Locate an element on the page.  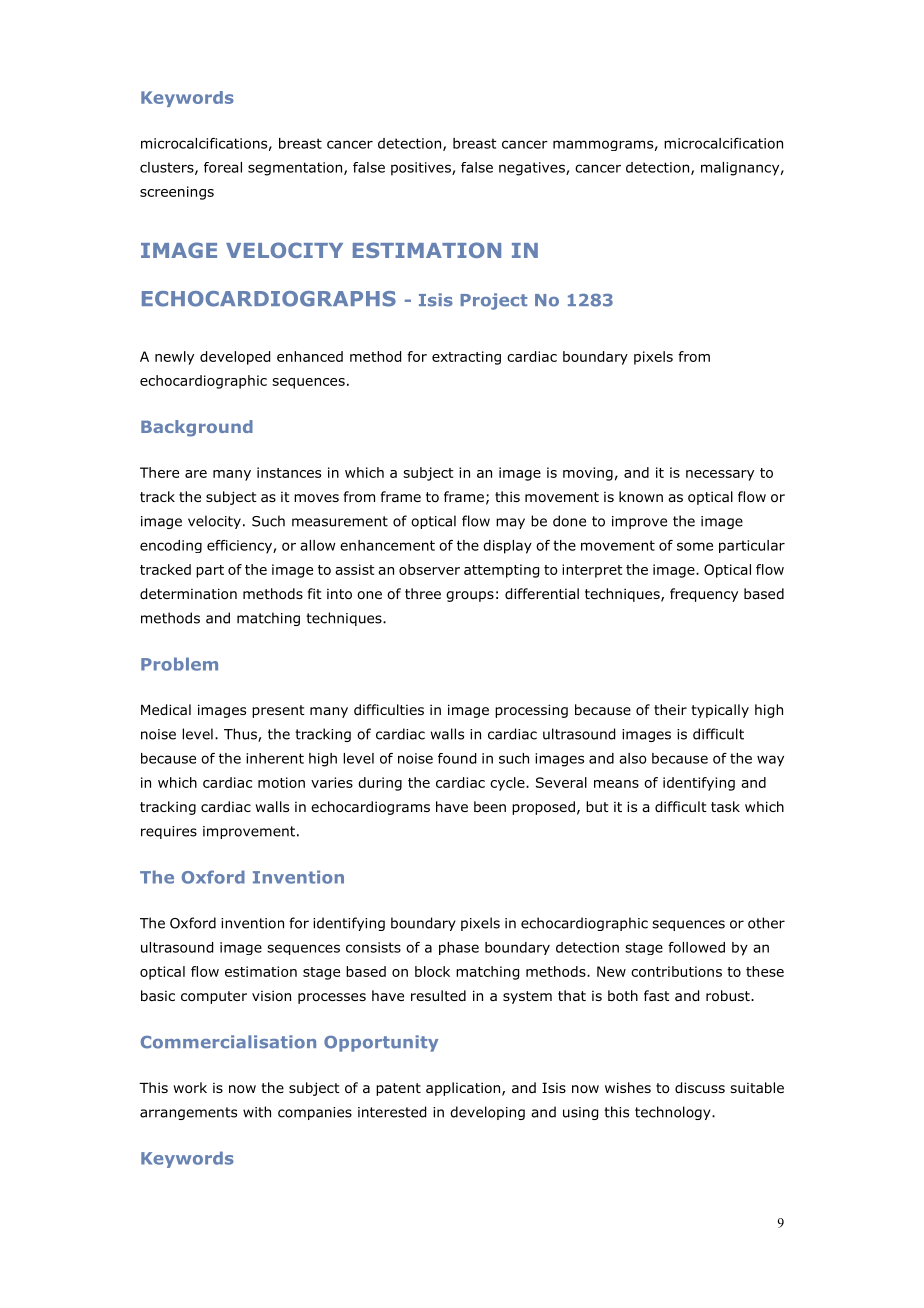
task is located at coordinates (725, 806).
